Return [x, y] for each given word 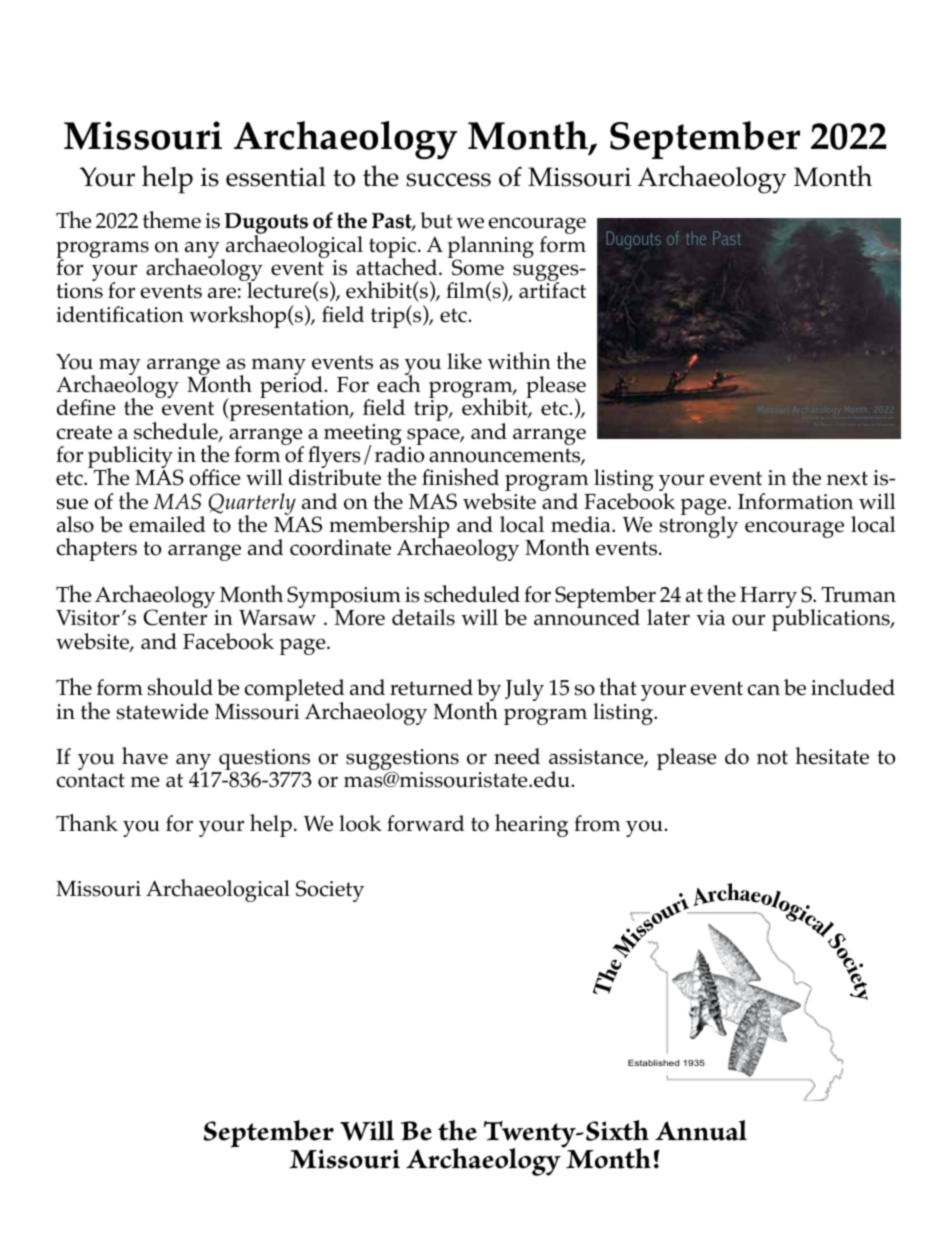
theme [172, 220]
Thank [87, 822]
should [180, 687]
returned [431, 687]
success [448, 180]
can [764, 690]
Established [653, 1063]
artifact [552, 289]
